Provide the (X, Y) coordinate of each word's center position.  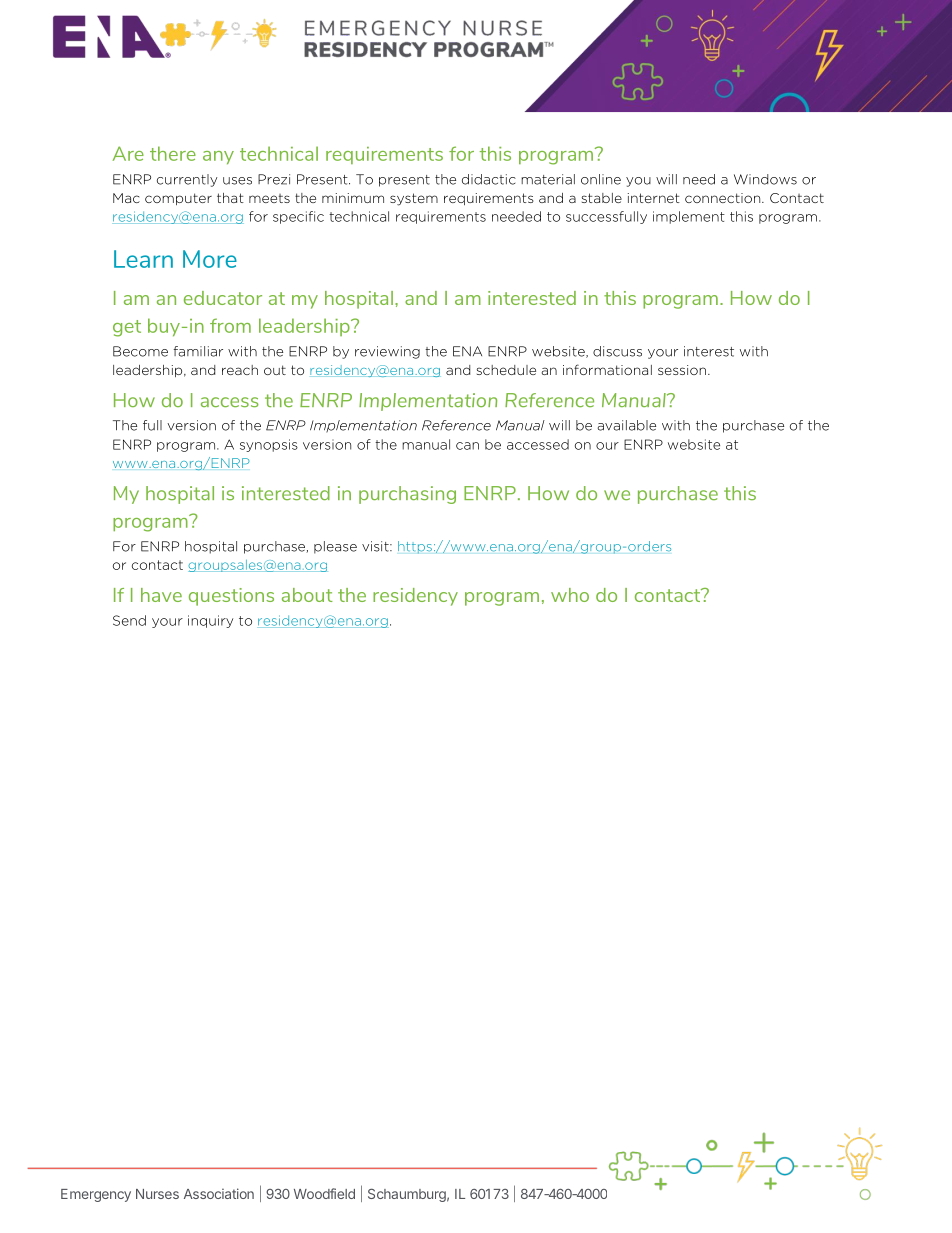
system (414, 199)
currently (187, 180)
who (570, 595)
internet (654, 198)
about (307, 595)
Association (219, 1193)
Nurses (157, 1194)
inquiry (210, 621)
